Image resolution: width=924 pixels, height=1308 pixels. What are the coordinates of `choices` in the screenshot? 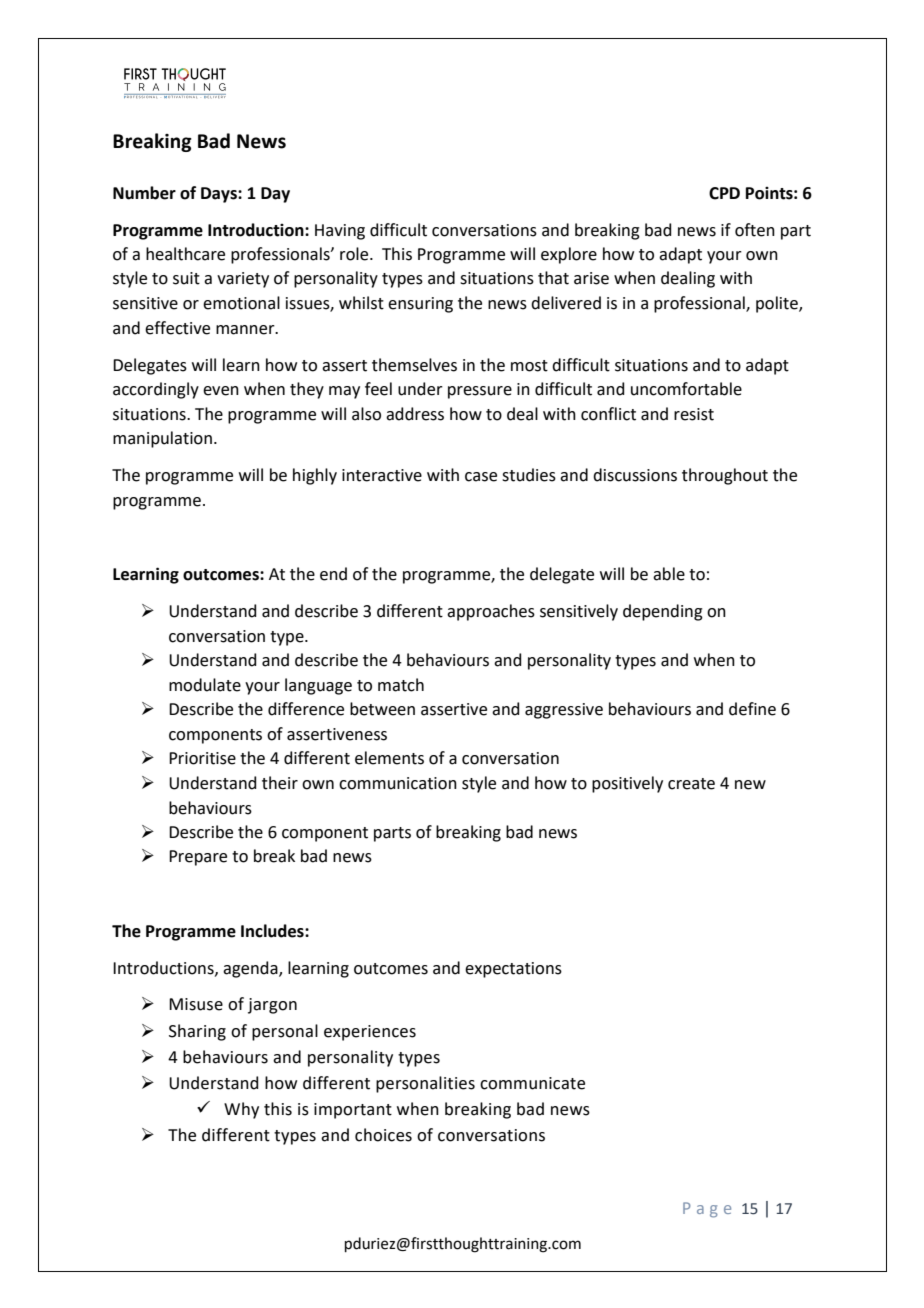 It's located at (383, 1135).
